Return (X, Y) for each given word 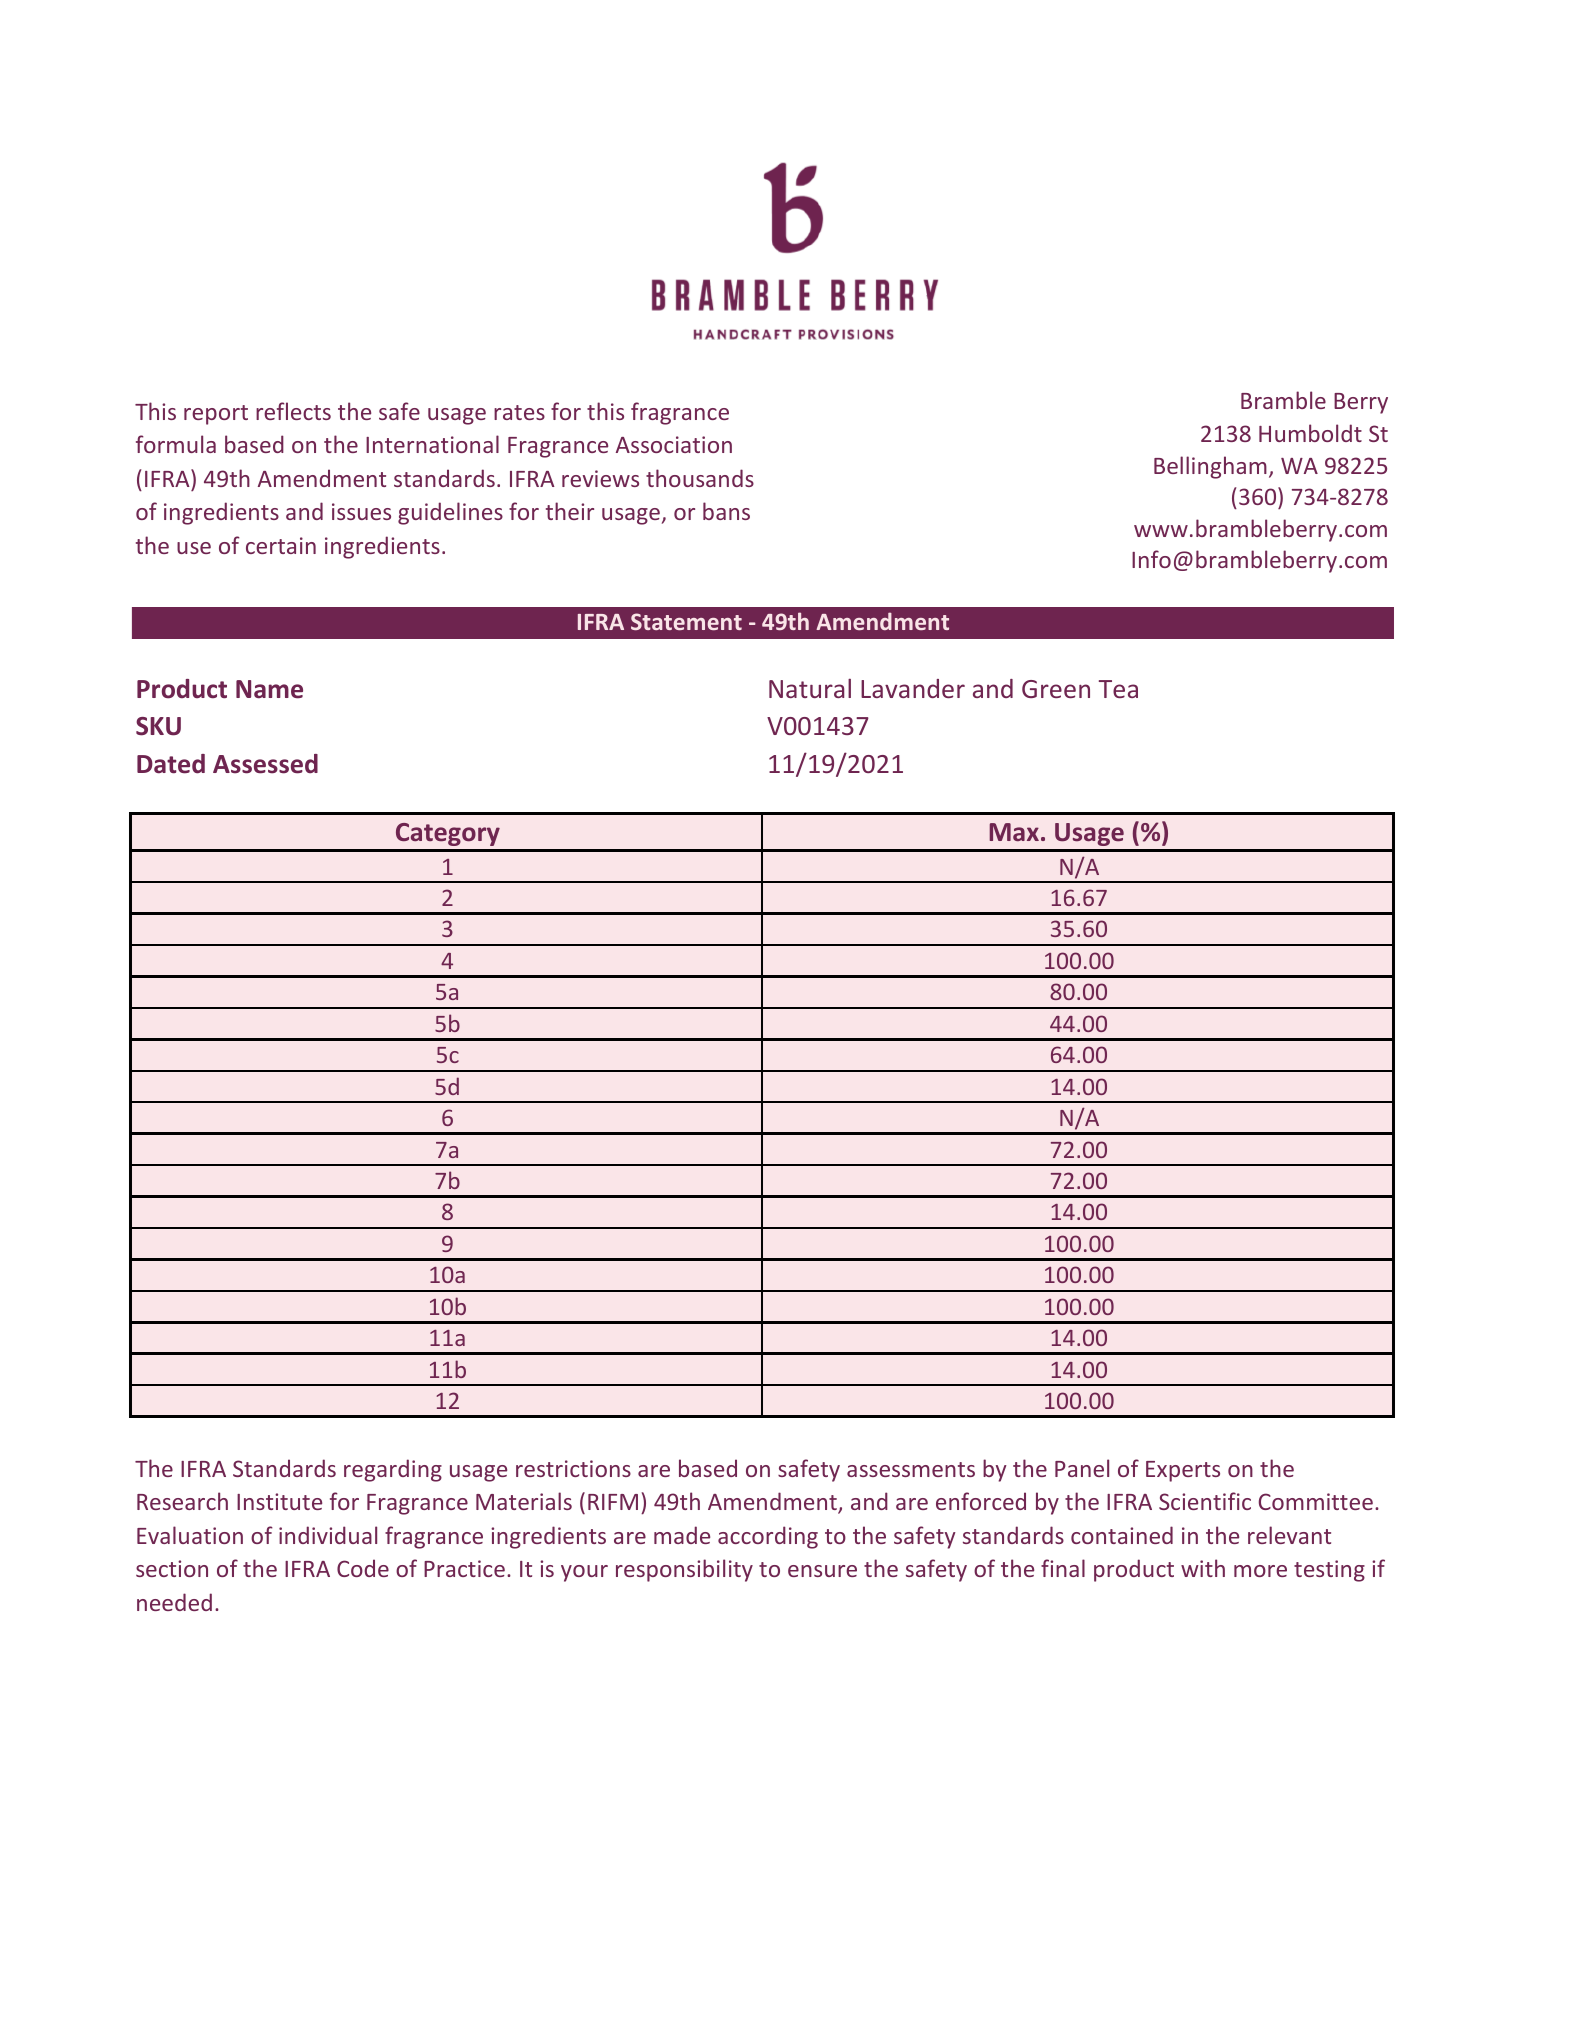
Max (1014, 832)
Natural (810, 688)
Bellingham (1210, 467)
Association (674, 444)
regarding (393, 1470)
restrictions (573, 1468)
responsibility (684, 1570)
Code (363, 1568)
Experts (1183, 1471)
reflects (293, 411)
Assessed (265, 764)
